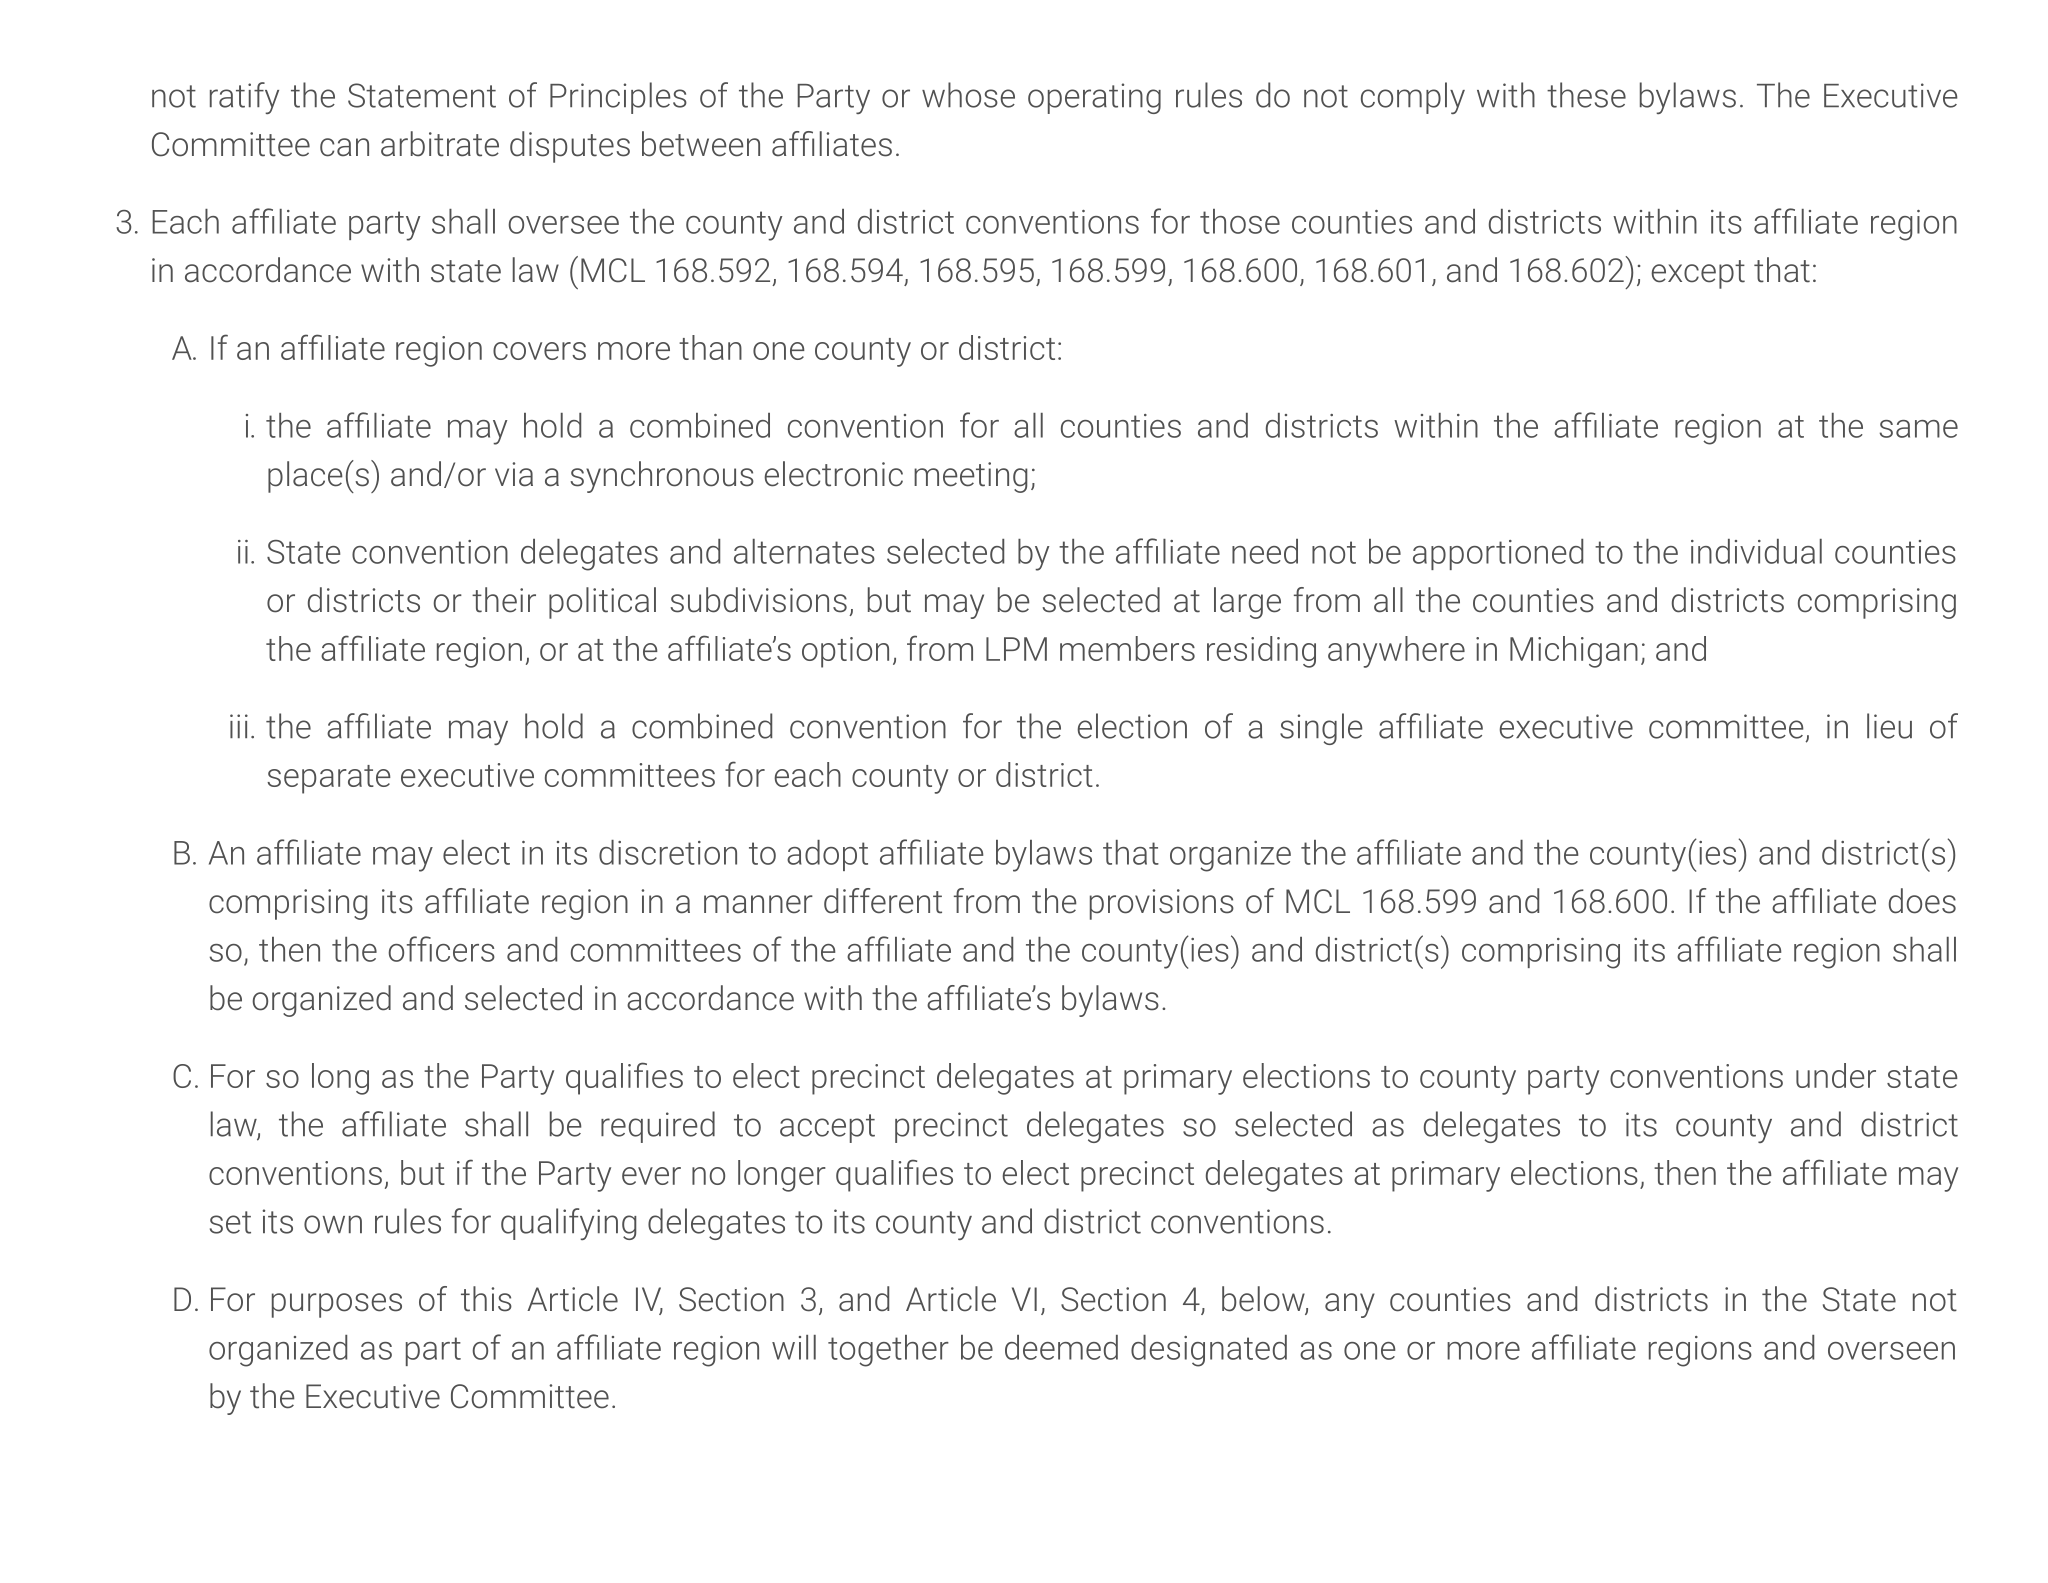 This image has height=1583, width=2048. What do you see at coordinates (1756, 551) in the image?
I see `individual` at bounding box center [1756, 551].
